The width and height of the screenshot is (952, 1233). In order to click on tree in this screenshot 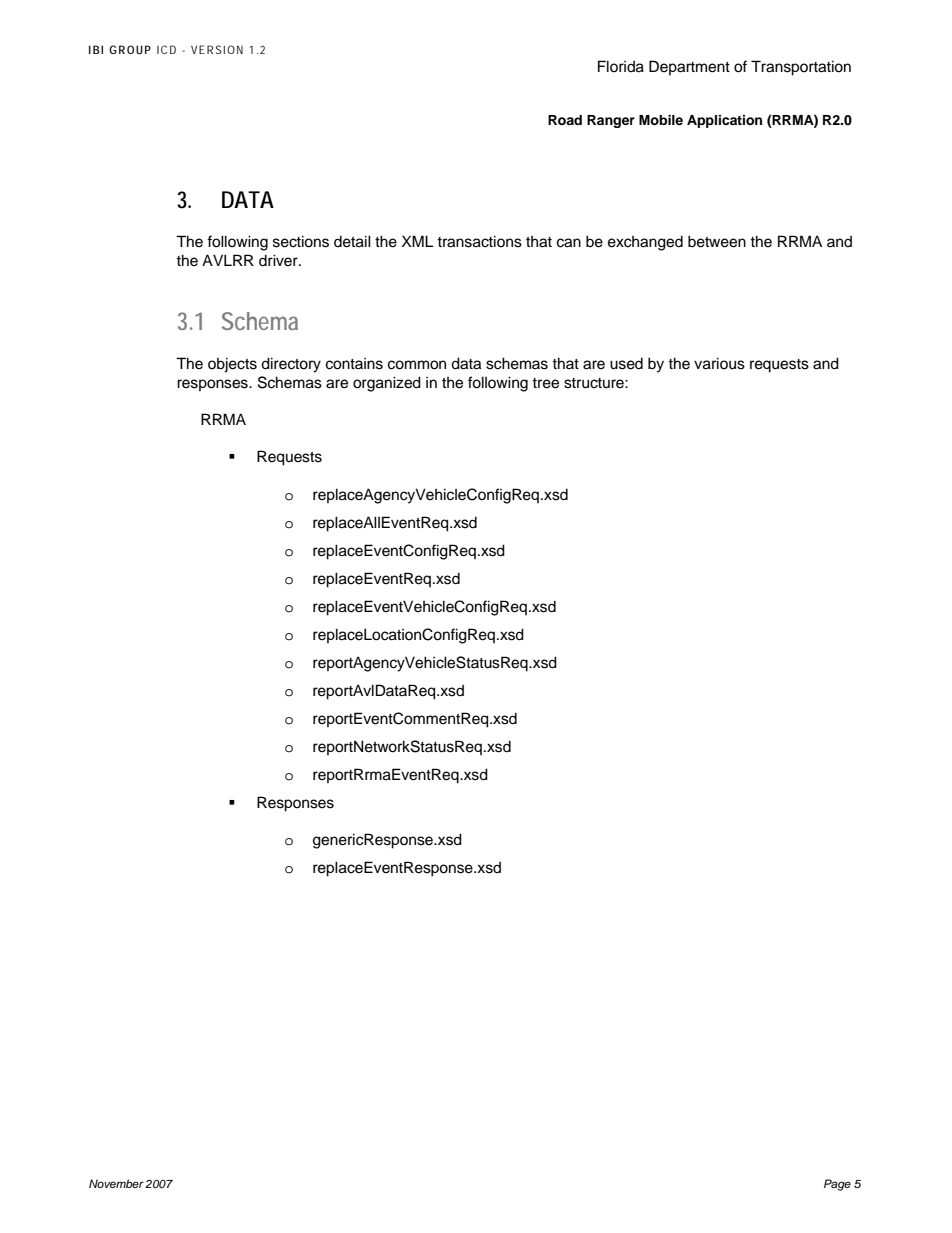, I will do `click(545, 383)`.
